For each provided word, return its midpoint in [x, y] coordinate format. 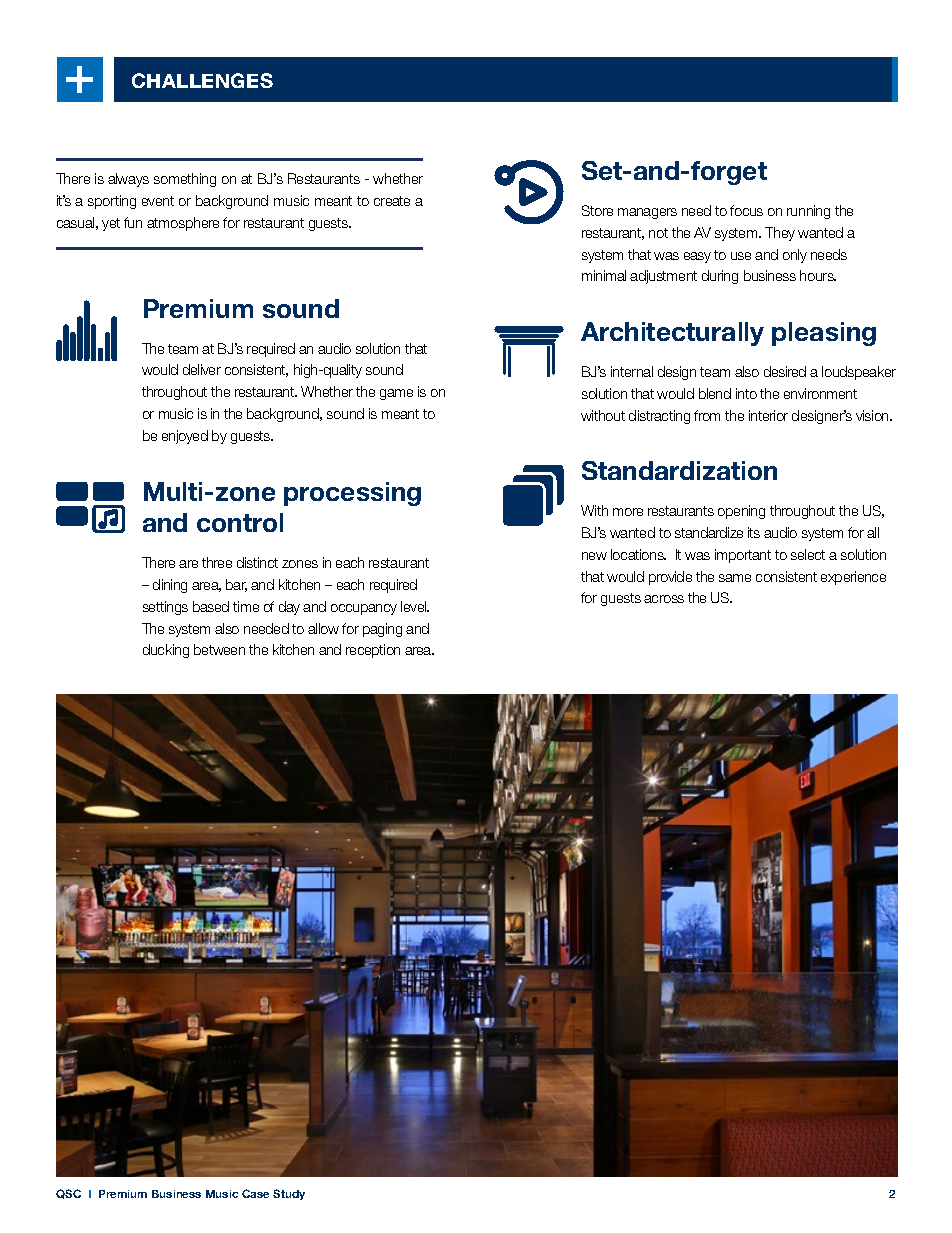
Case [255, 1193]
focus [746, 210]
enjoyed [185, 437]
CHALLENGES [202, 80]
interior [768, 415]
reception [373, 651]
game [396, 394]
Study [289, 1194]
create [392, 201]
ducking [166, 651]
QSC [68, 1194]
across [664, 599]
